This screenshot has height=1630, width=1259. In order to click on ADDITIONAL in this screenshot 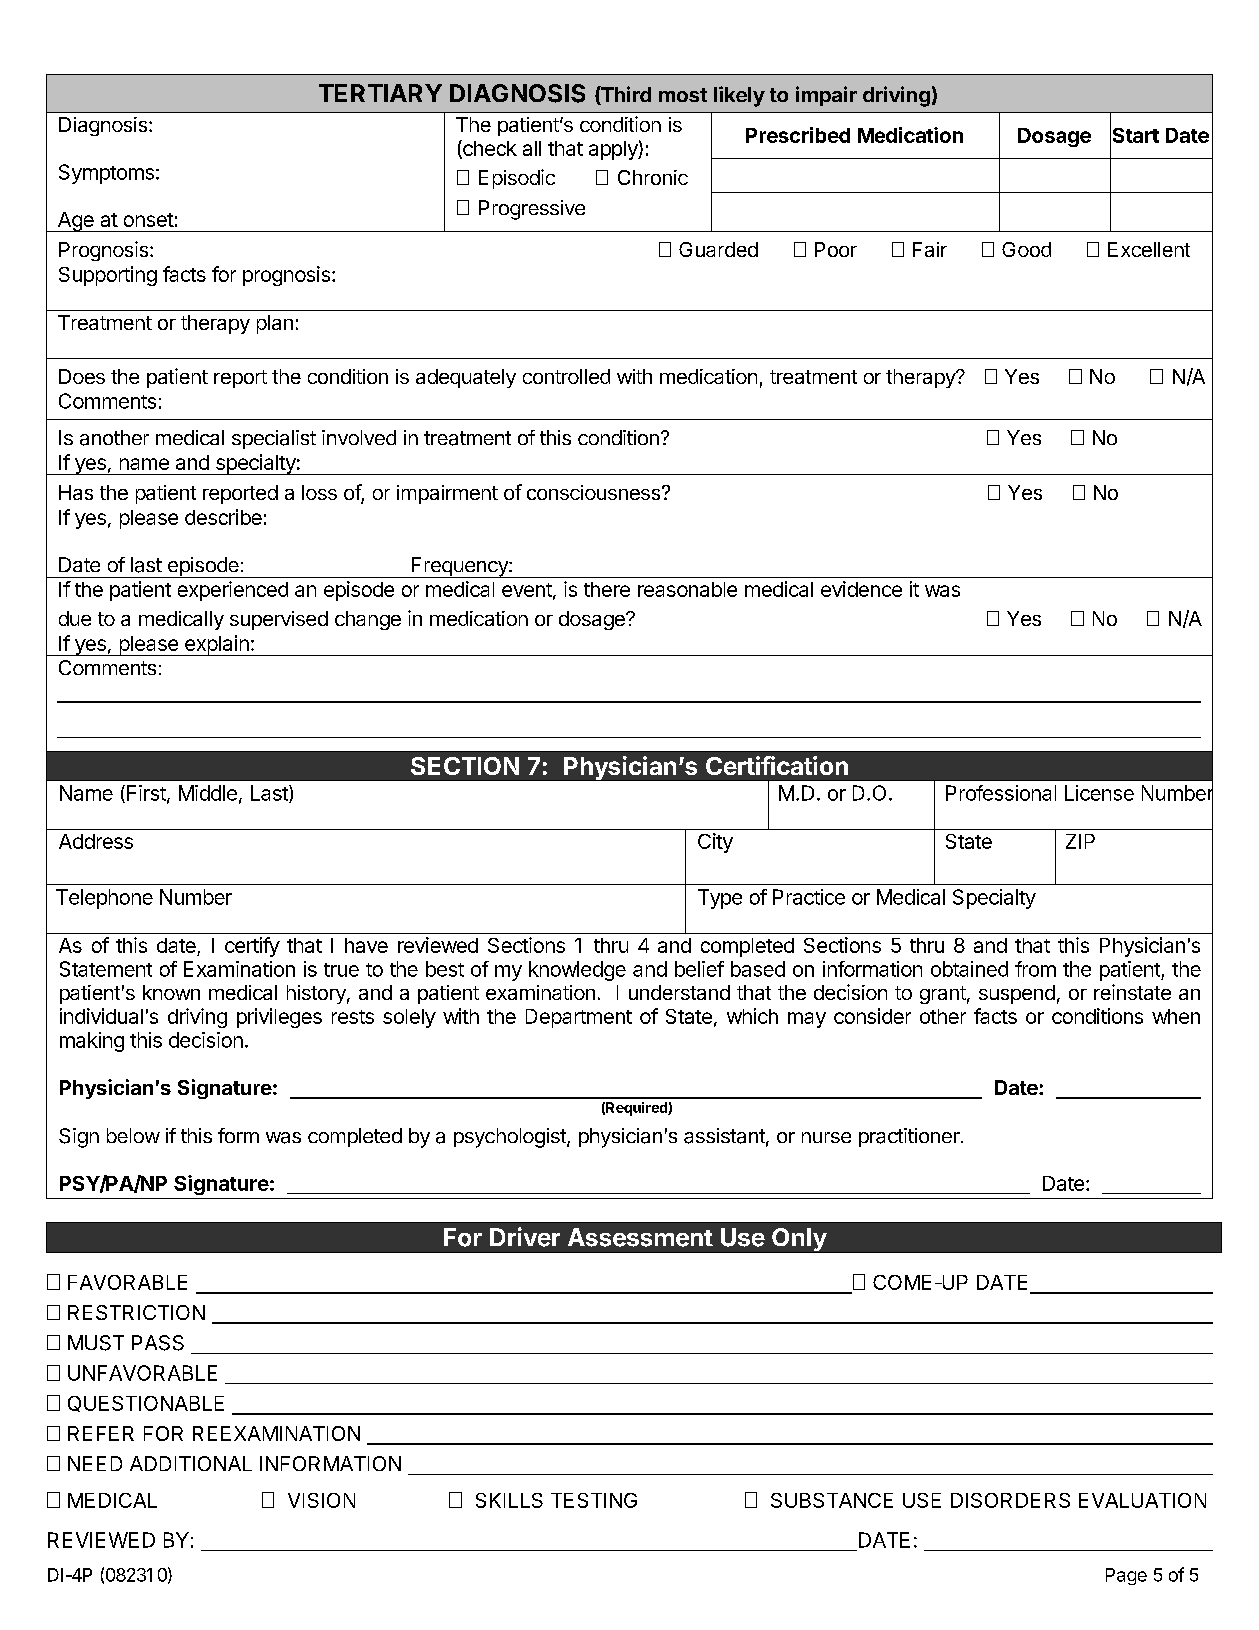, I will do `click(191, 1463)`.
